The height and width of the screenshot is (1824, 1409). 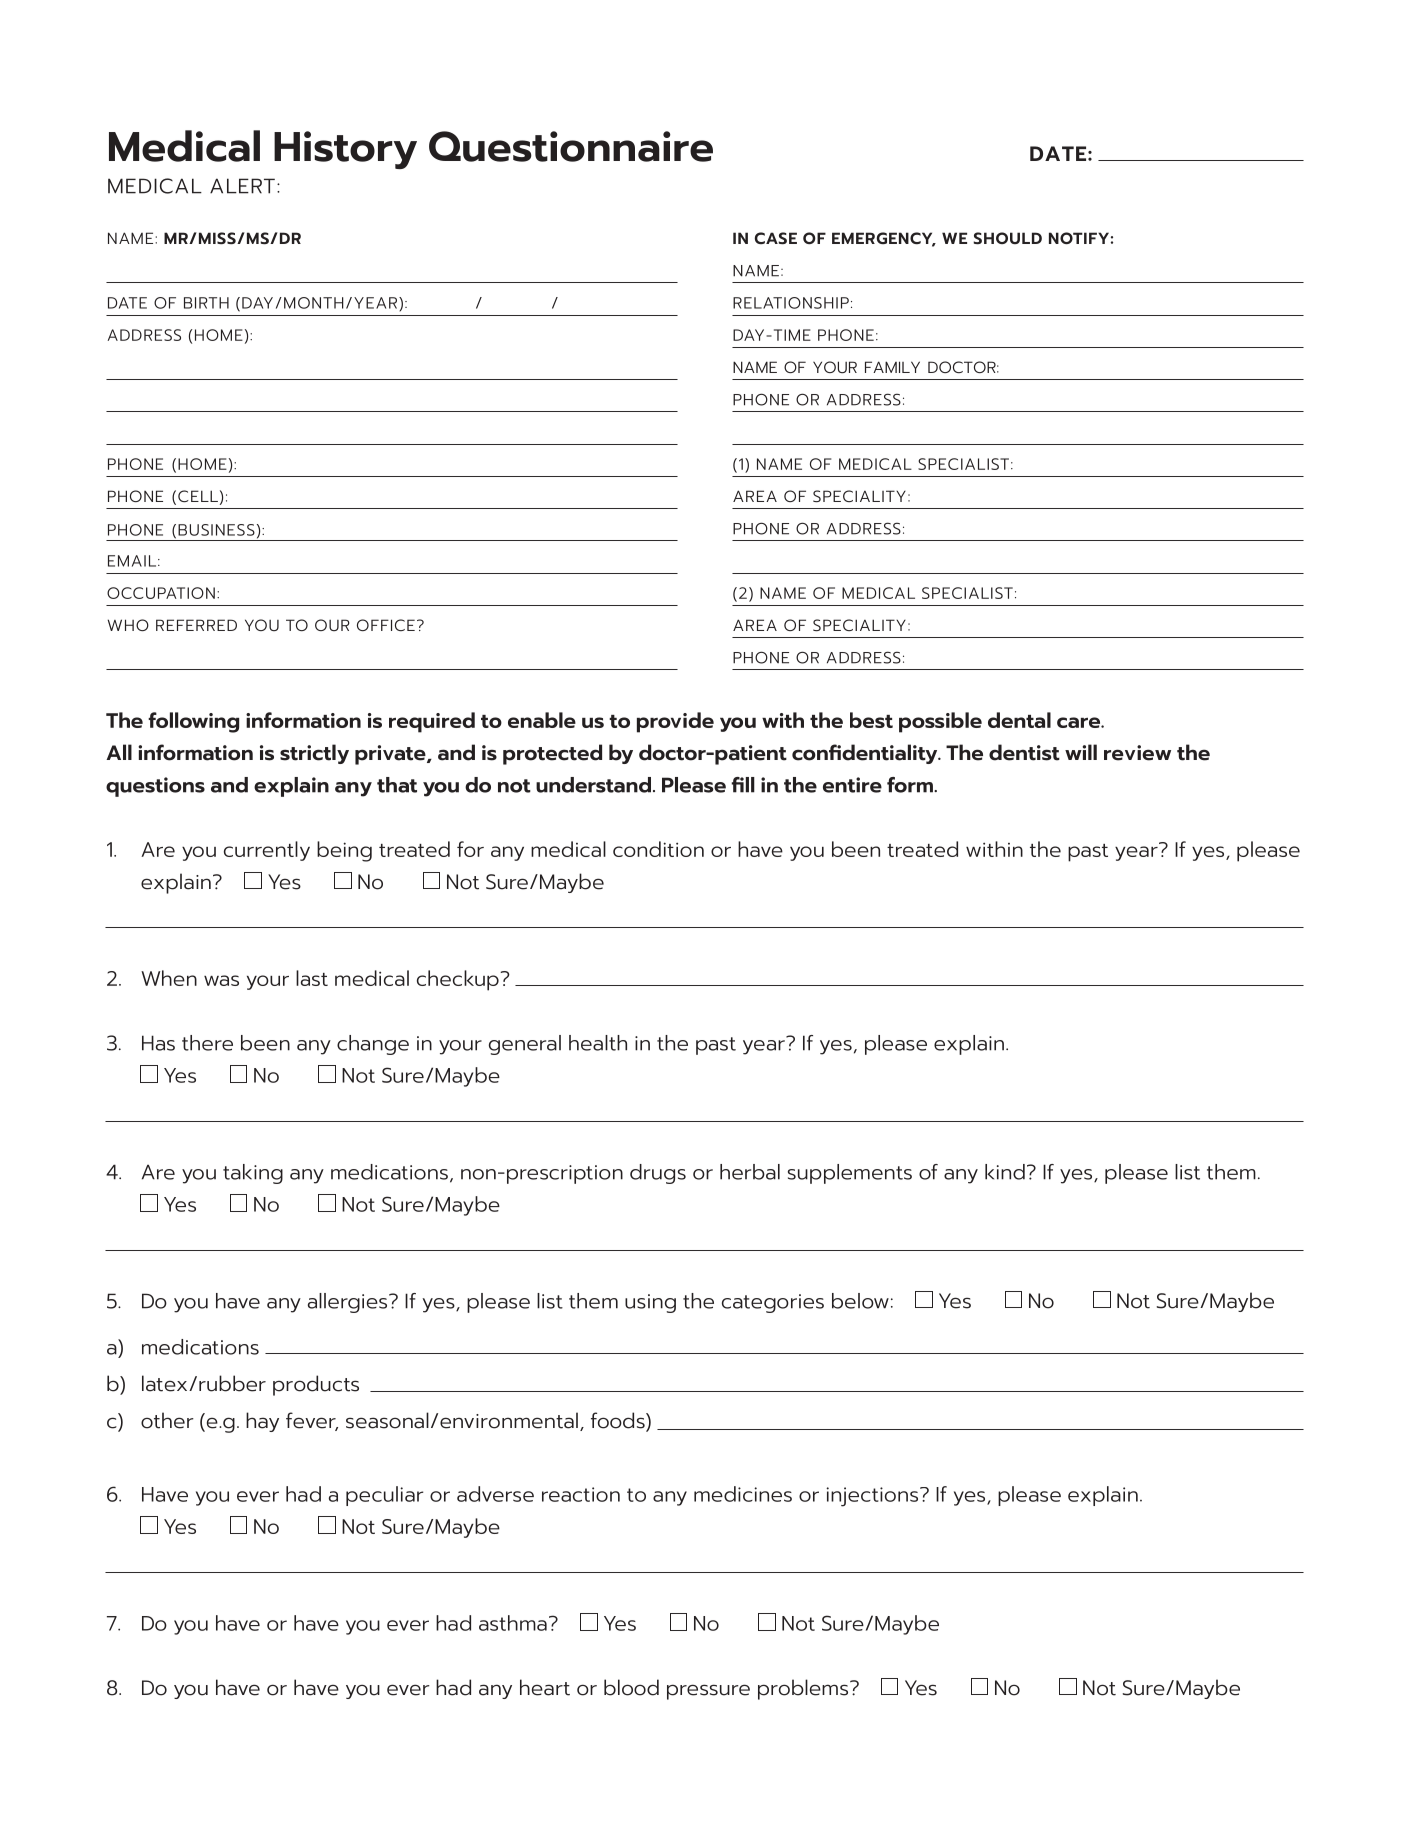 I want to click on dental, so click(x=1019, y=720).
